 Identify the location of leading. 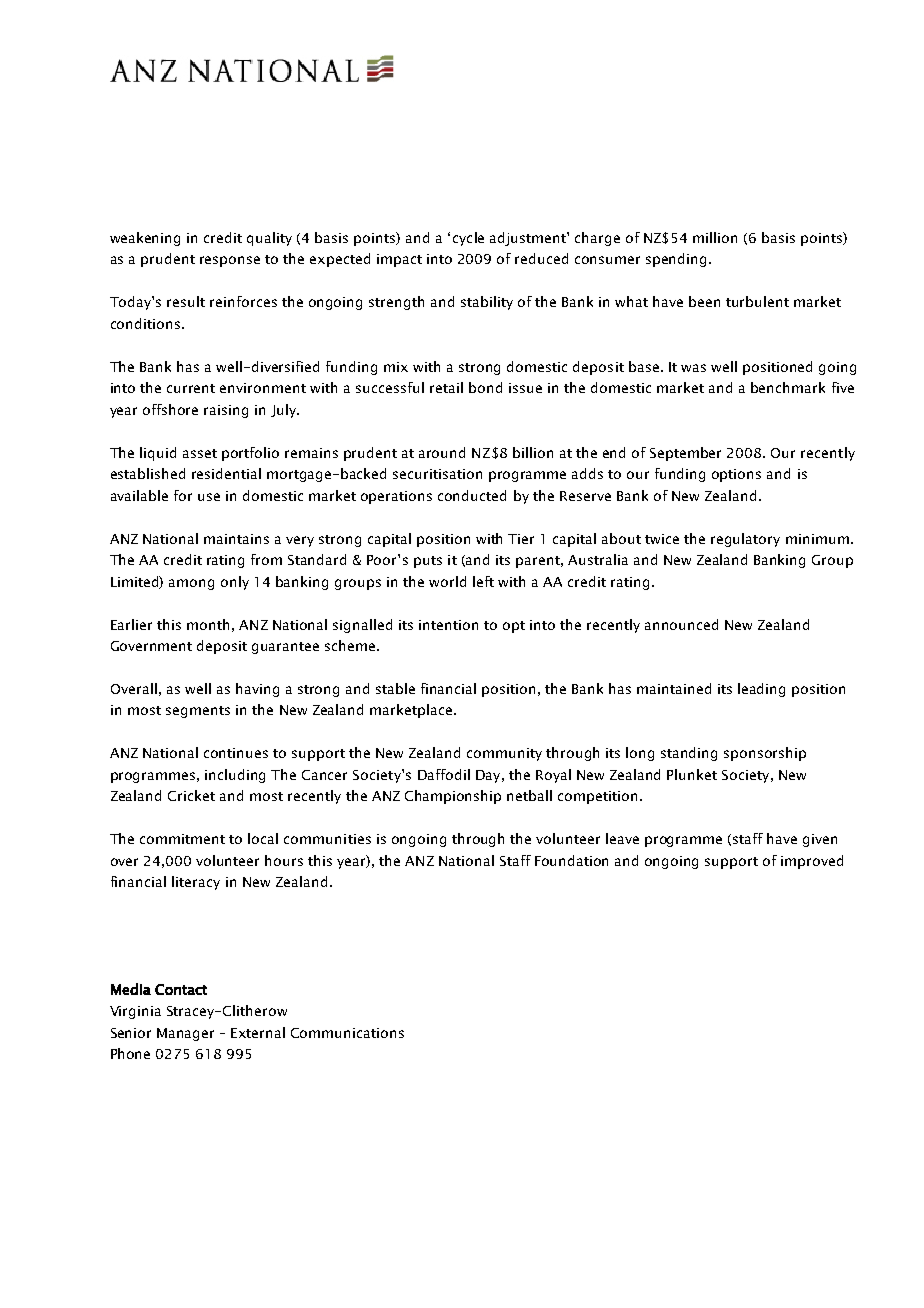
(761, 690).
